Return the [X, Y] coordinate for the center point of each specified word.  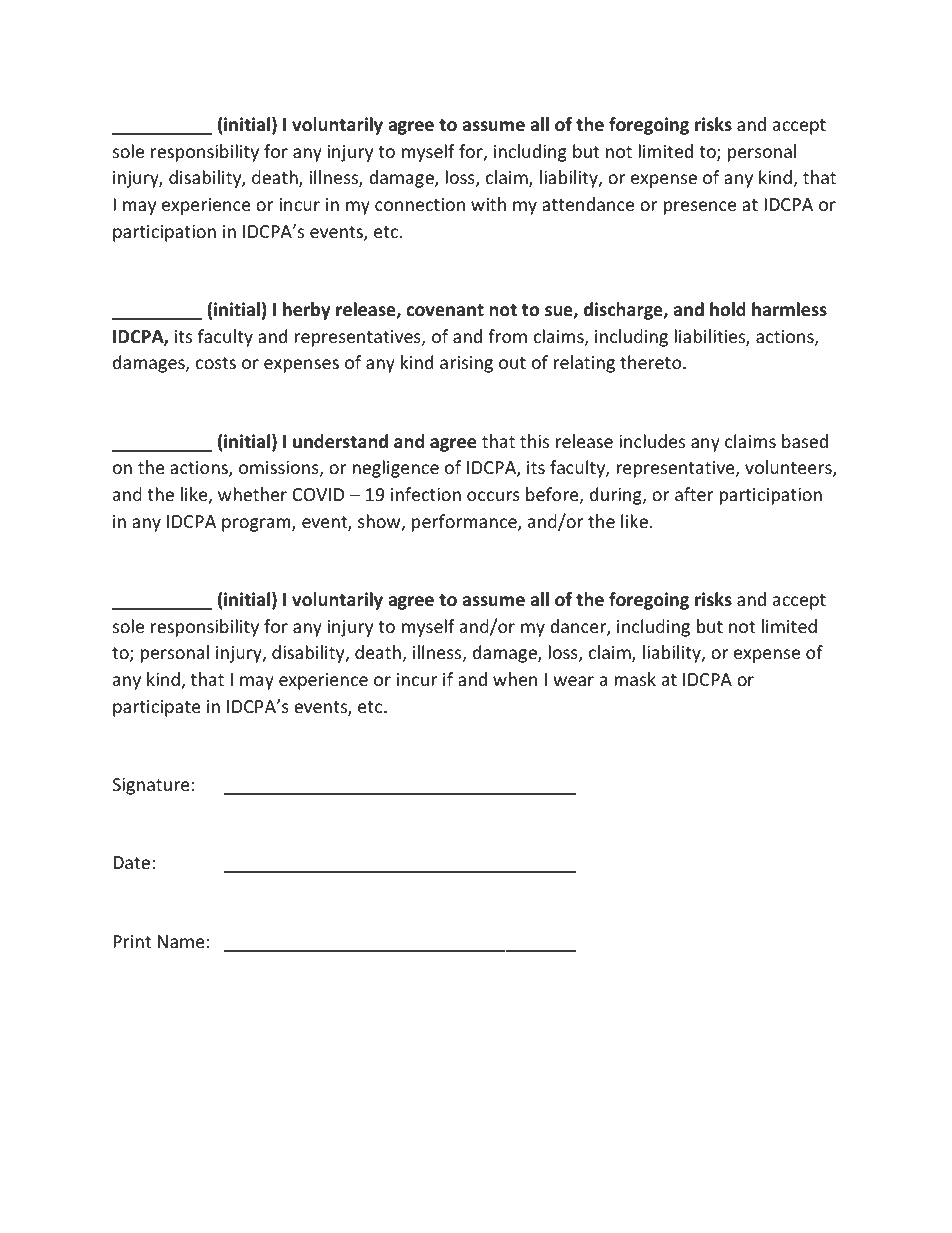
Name [181, 941]
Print [132, 941]
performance [465, 523]
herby [307, 311]
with [488, 204]
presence [700, 208]
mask [635, 679]
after [694, 494]
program [257, 525]
